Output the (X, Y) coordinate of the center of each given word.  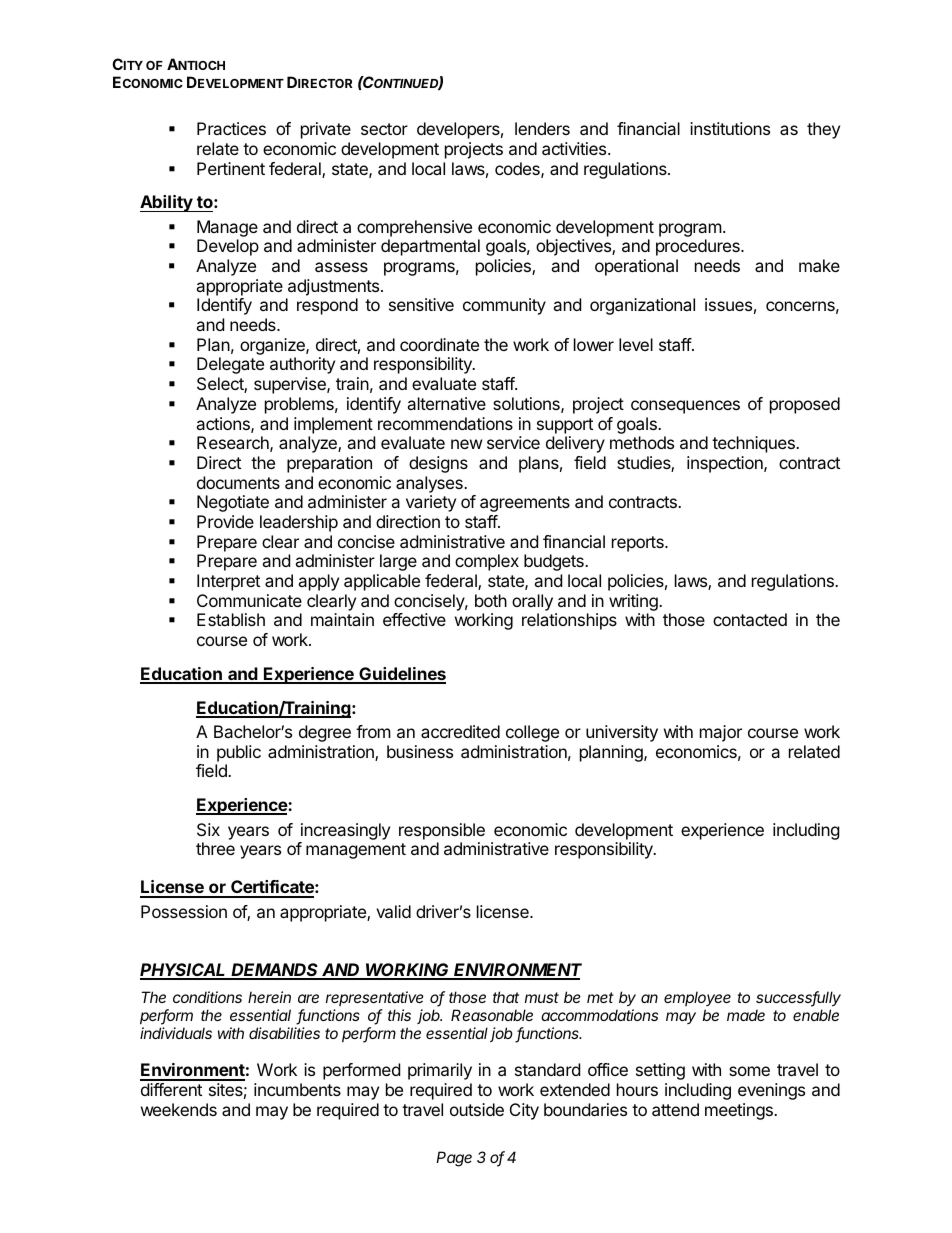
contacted (750, 619)
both (491, 600)
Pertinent (231, 168)
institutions (730, 128)
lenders (542, 128)
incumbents (297, 1089)
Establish (231, 619)
